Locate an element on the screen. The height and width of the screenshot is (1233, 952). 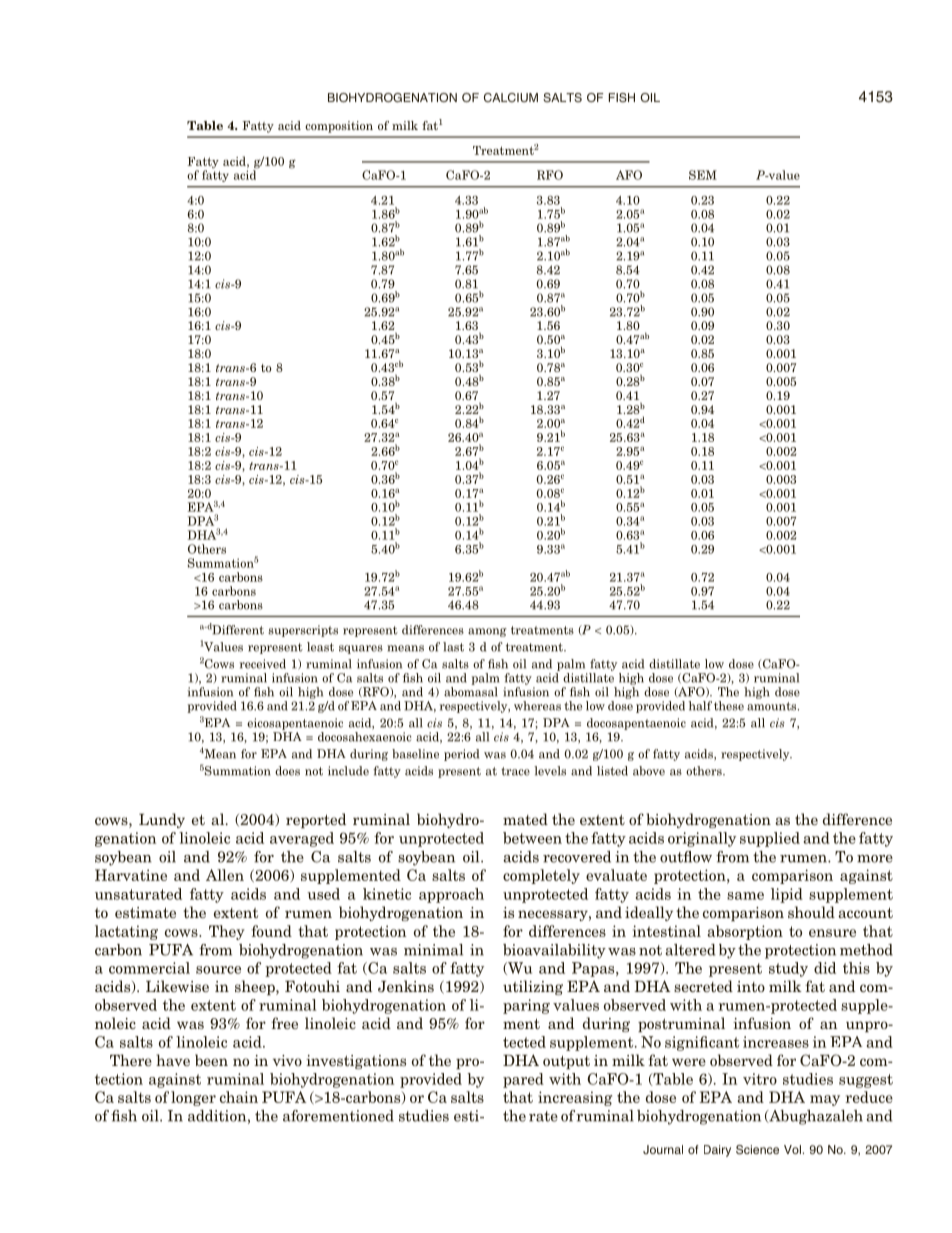
among is located at coordinates (487, 632).
